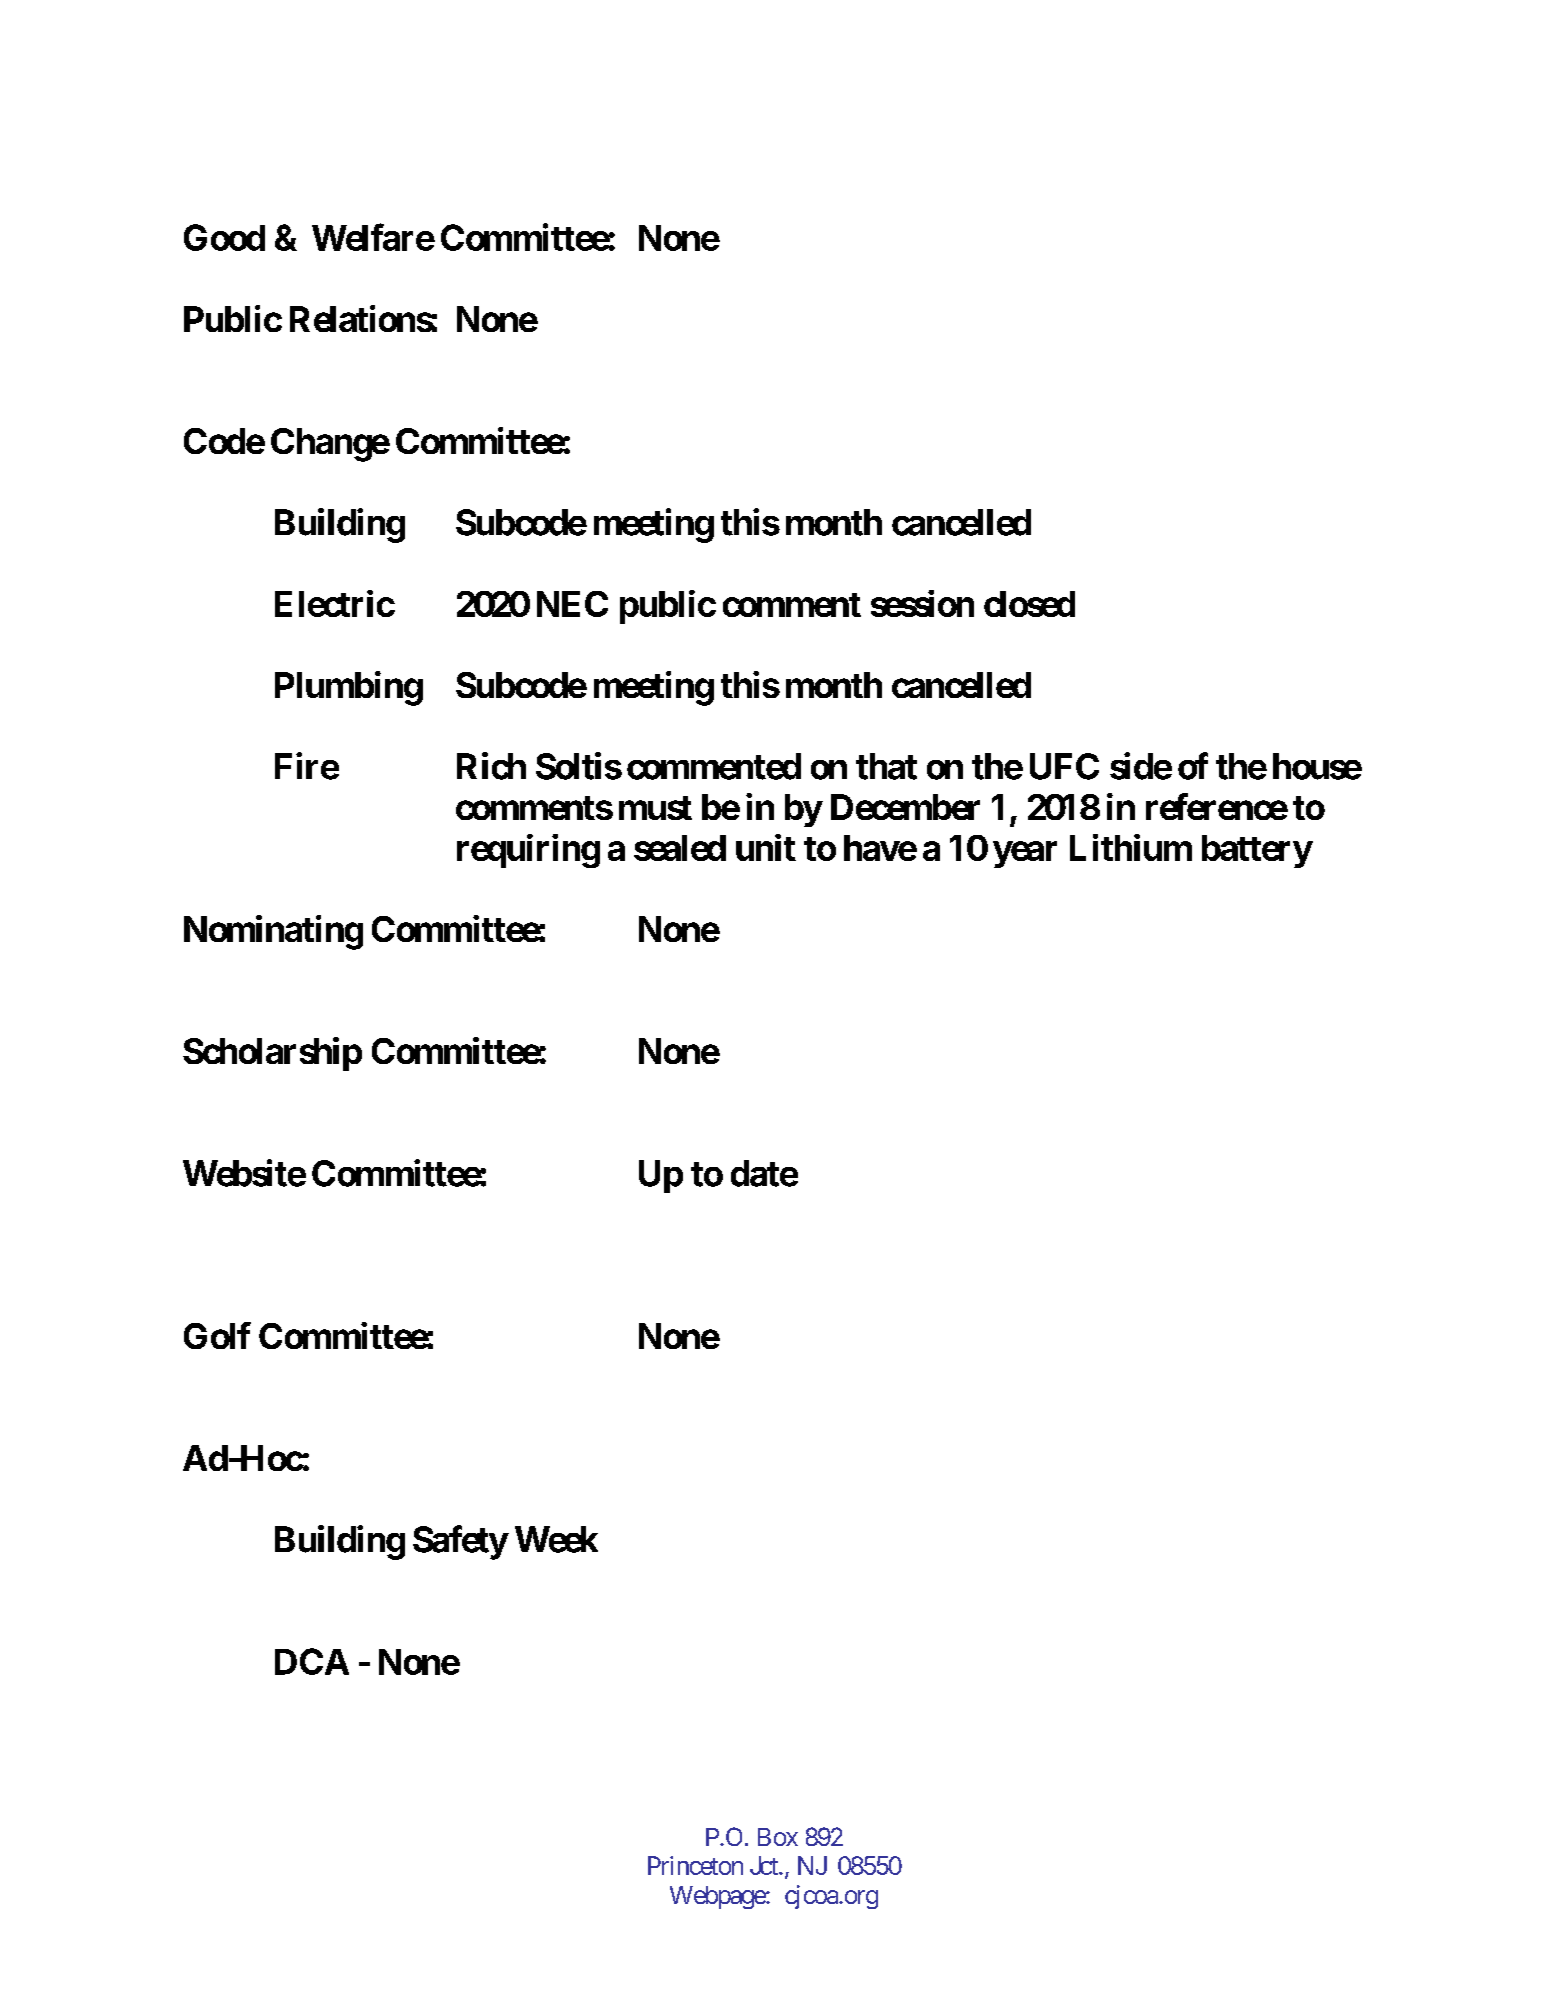  What do you see at coordinates (312, 1661) in the screenshot?
I see `DCA` at bounding box center [312, 1661].
